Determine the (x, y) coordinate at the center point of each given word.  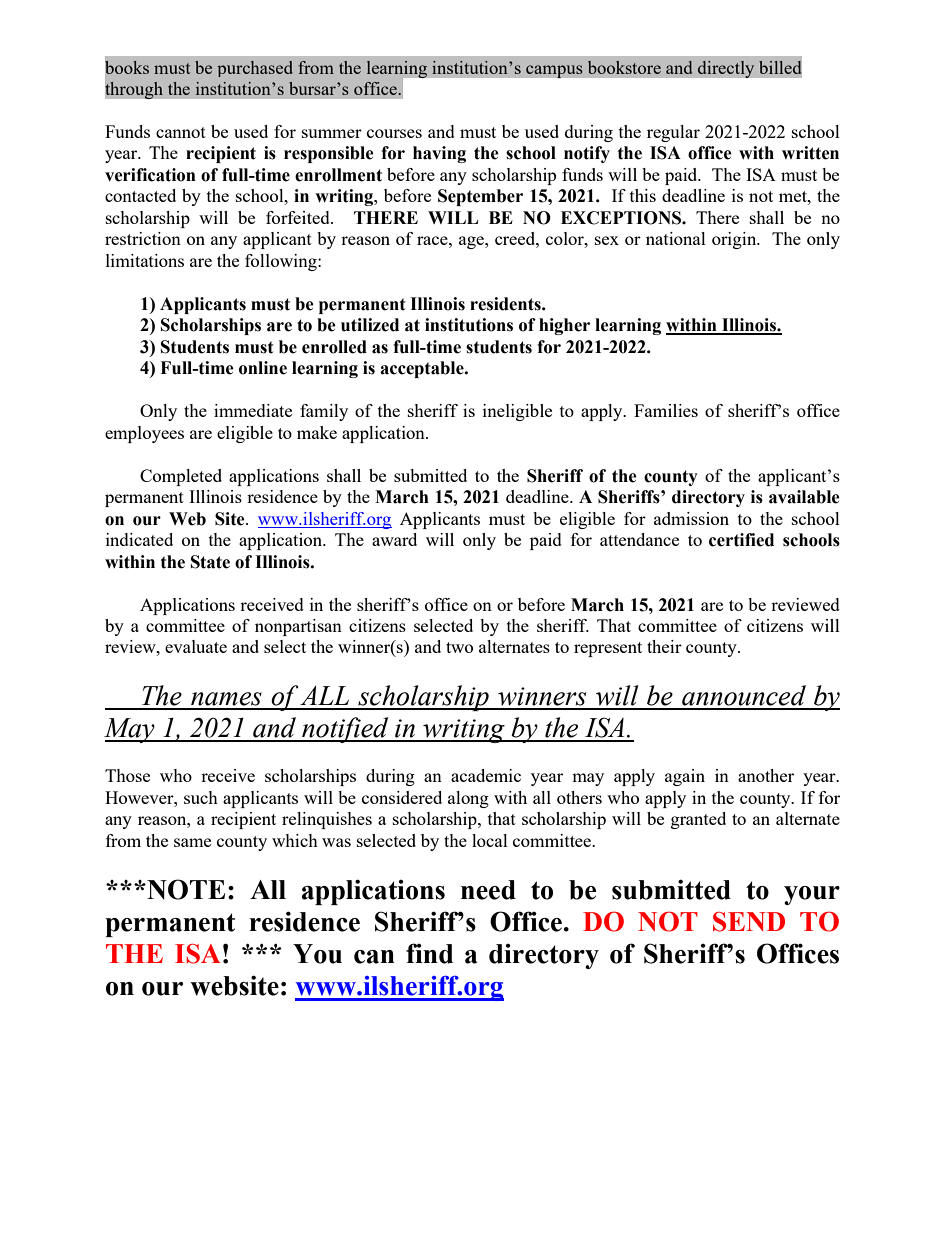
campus (554, 71)
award (394, 539)
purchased (255, 69)
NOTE (185, 889)
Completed (181, 477)
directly (726, 69)
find (429, 953)
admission (691, 518)
